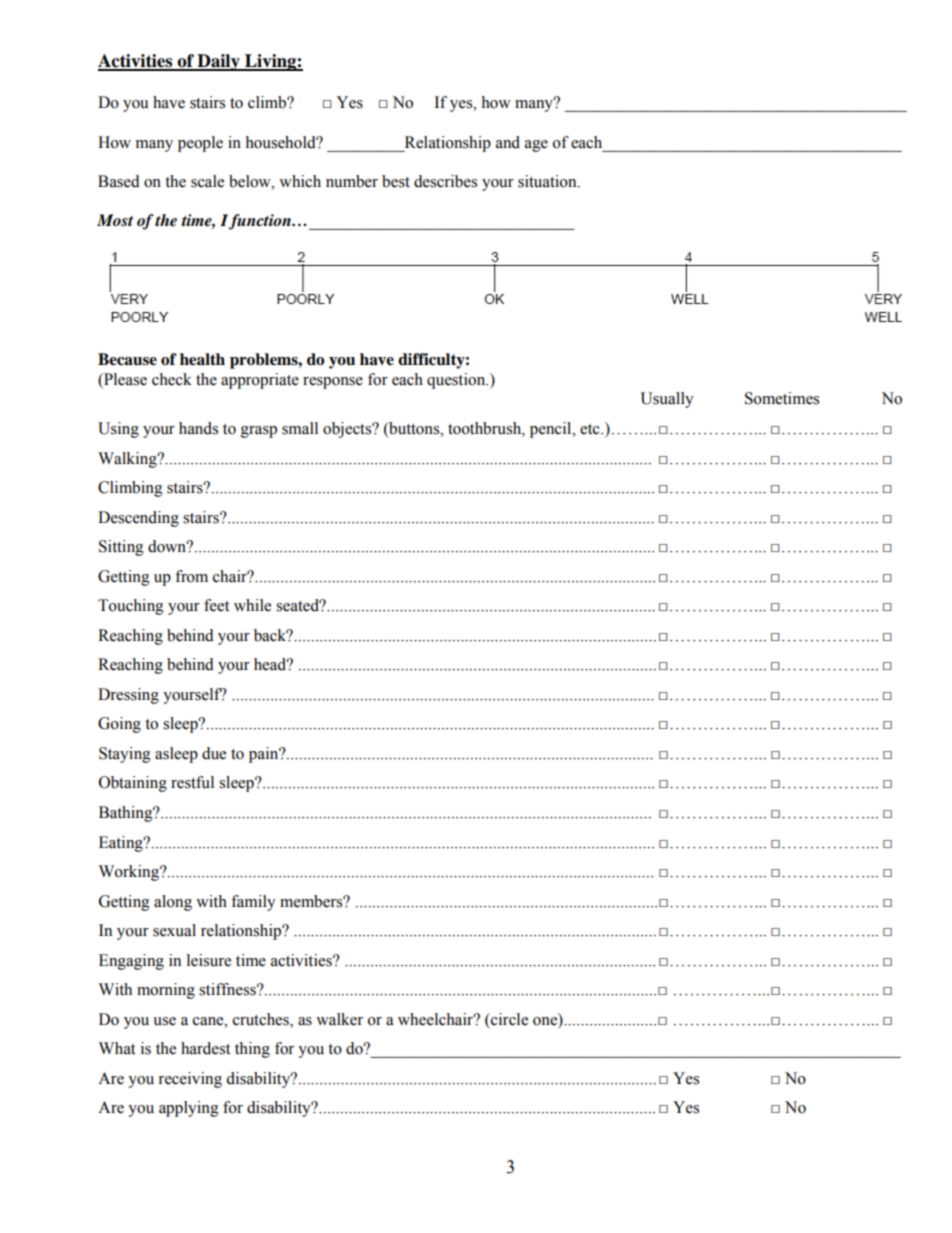  What do you see at coordinates (271, 635) in the screenshot?
I see `back` at bounding box center [271, 635].
